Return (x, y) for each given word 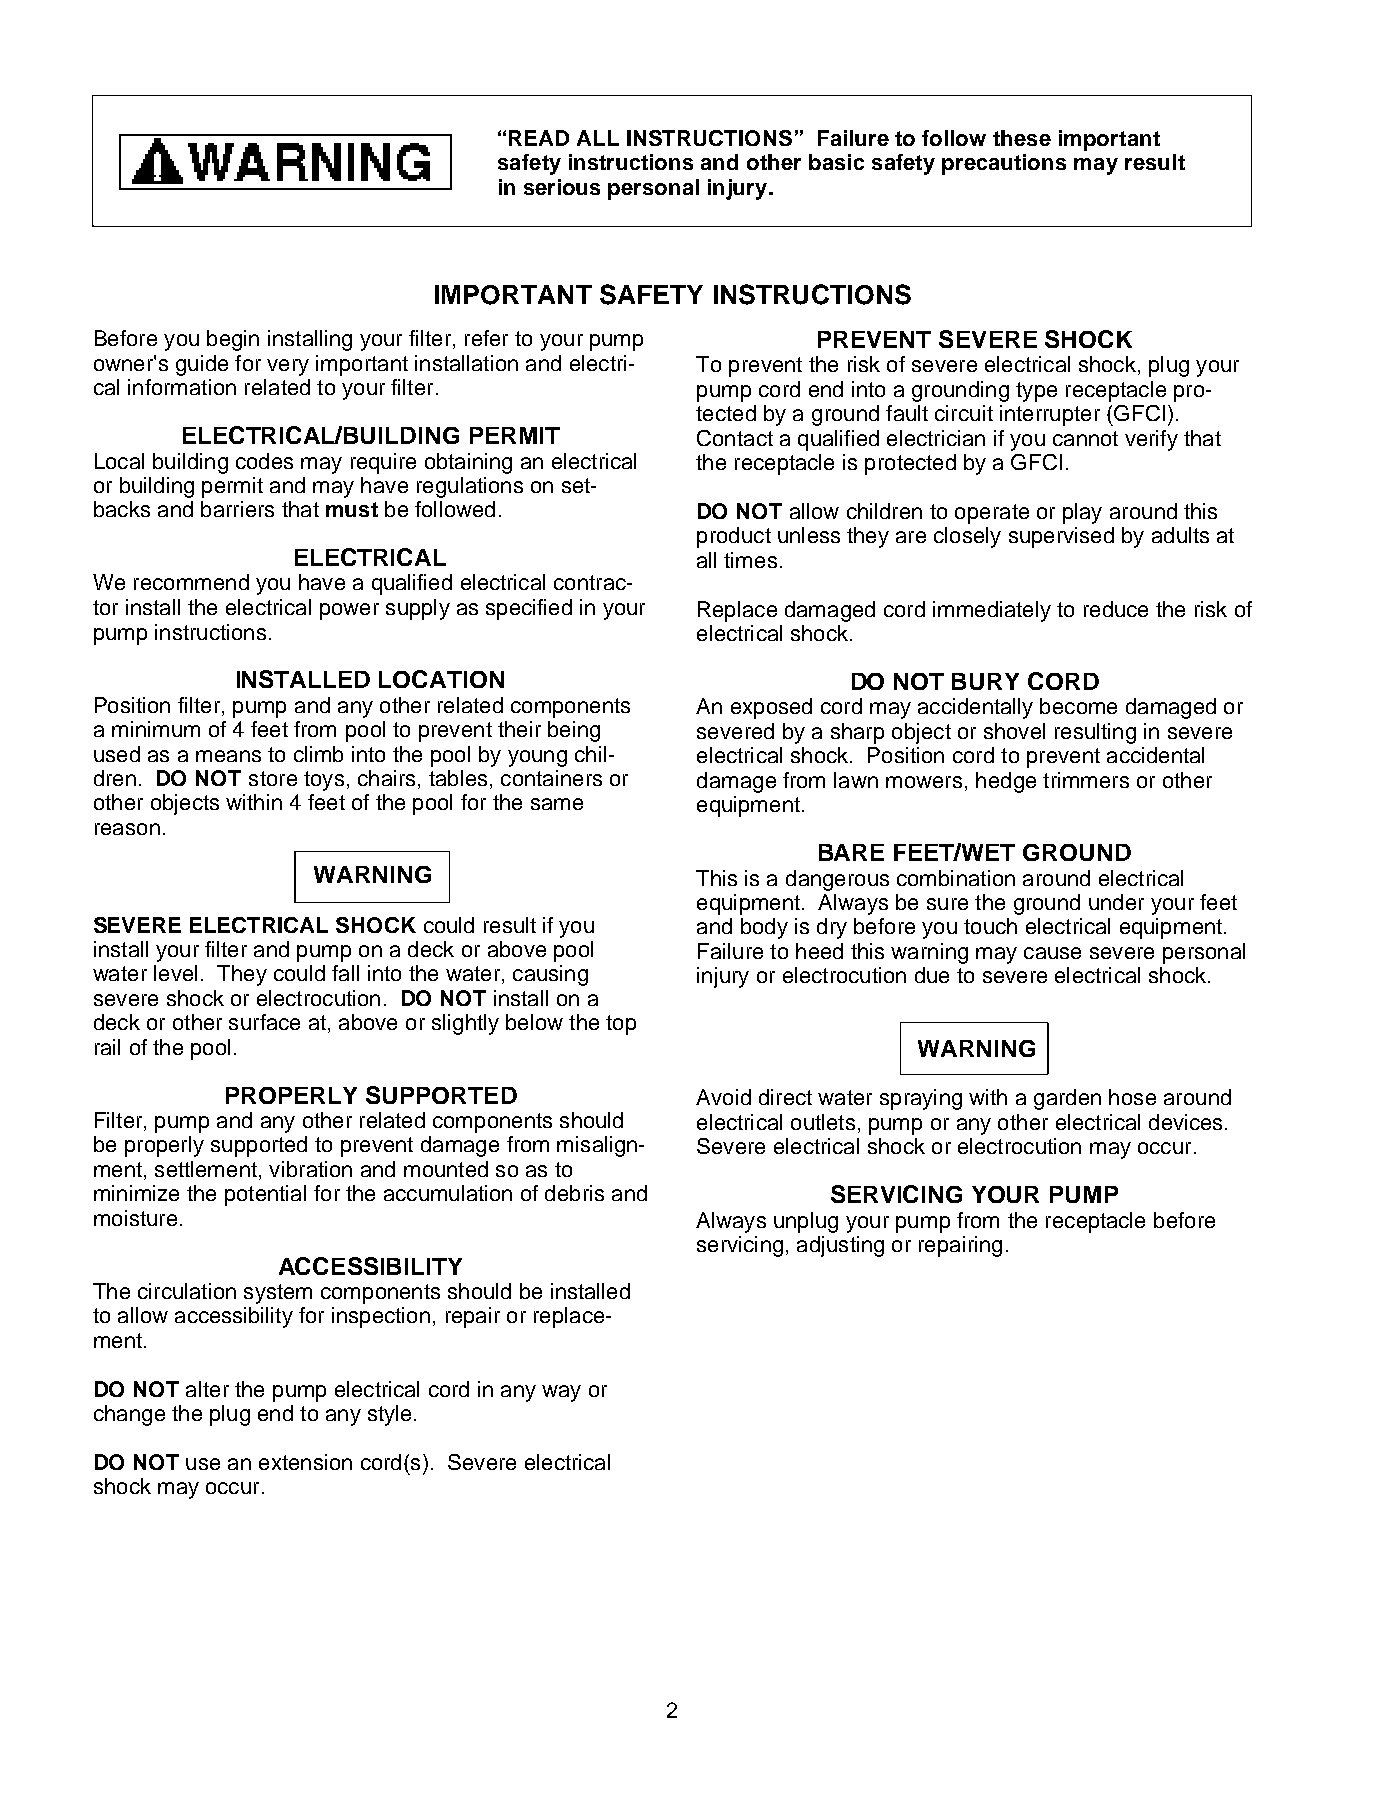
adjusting (840, 1246)
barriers (237, 509)
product (734, 537)
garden (1067, 1099)
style (389, 1415)
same (557, 804)
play (1082, 513)
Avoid (723, 1097)
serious (562, 187)
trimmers (1086, 780)
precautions (1004, 164)
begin (233, 340)
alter (207, 1389)
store (273, 778)
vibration (310, 1169)
